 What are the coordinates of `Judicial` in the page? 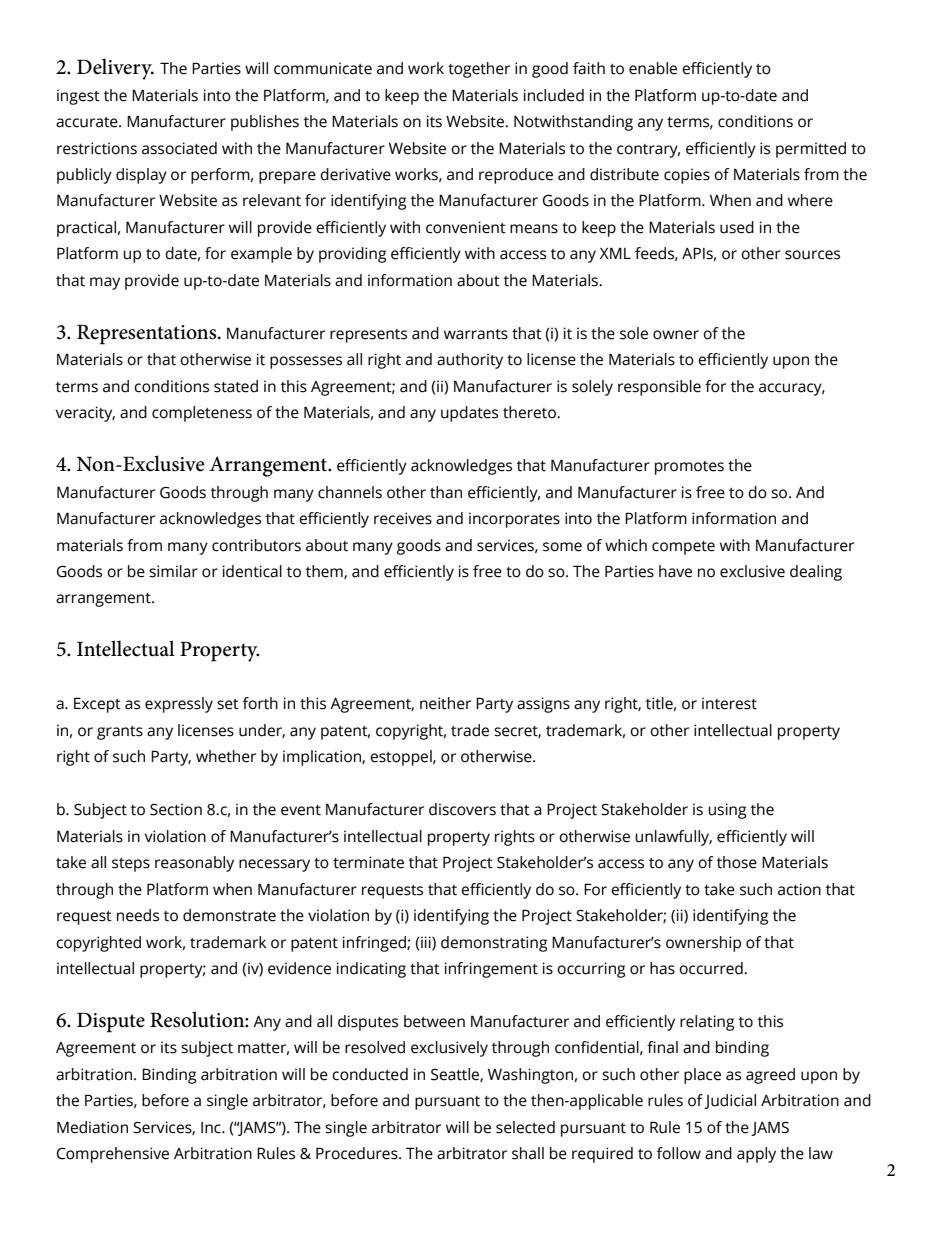 It's located at (730, 1101).
